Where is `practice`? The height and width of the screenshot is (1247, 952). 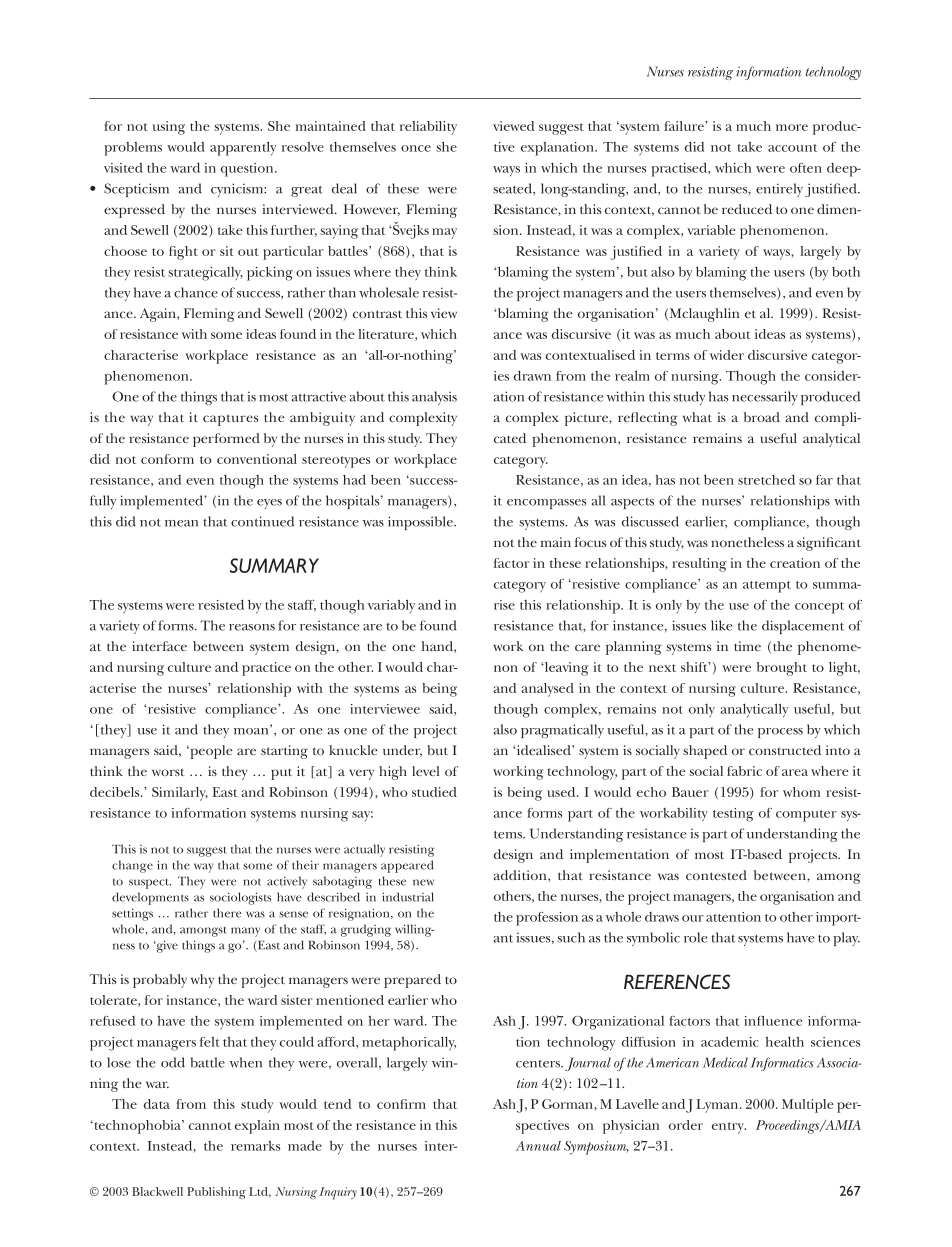
practice is located at coordinates (266, 669).
